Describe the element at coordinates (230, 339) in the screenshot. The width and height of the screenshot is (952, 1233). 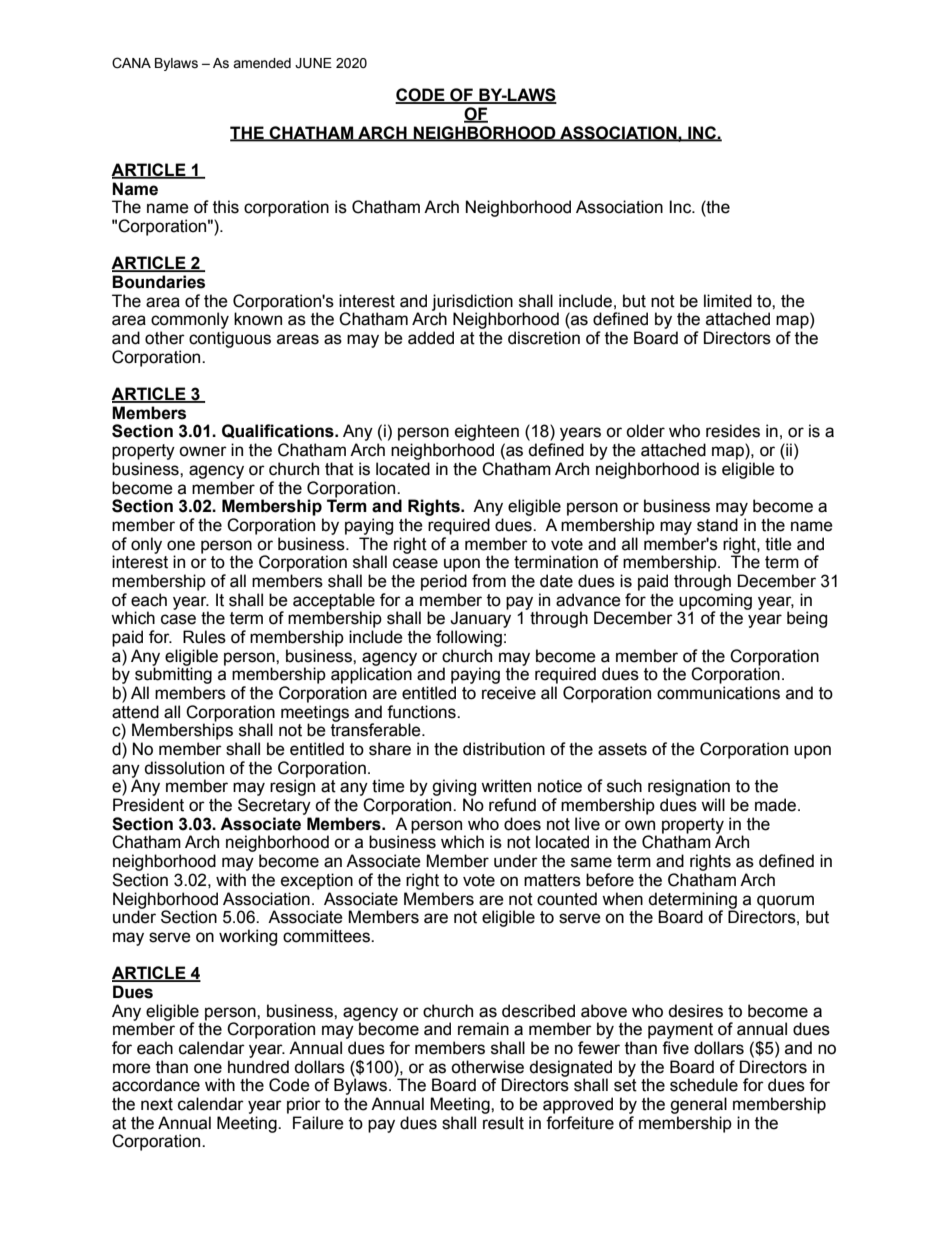
I see `contiguous` at that location.
